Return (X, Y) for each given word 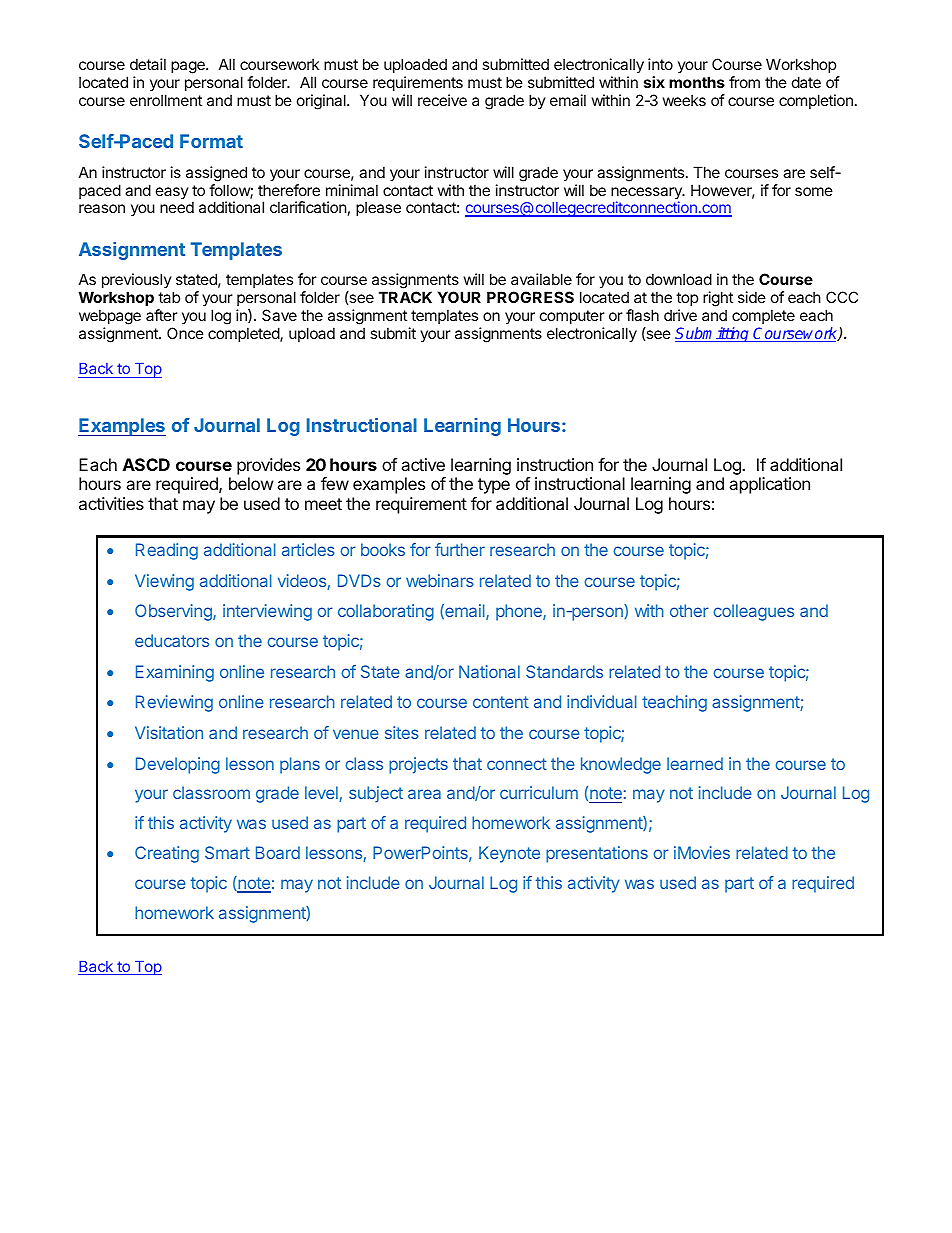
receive (442, 100)
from (744, 82)
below (251, 483)
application (769, 485)
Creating (167, 854)
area (424, 794)
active (423, 464)
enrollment (166, 100)
